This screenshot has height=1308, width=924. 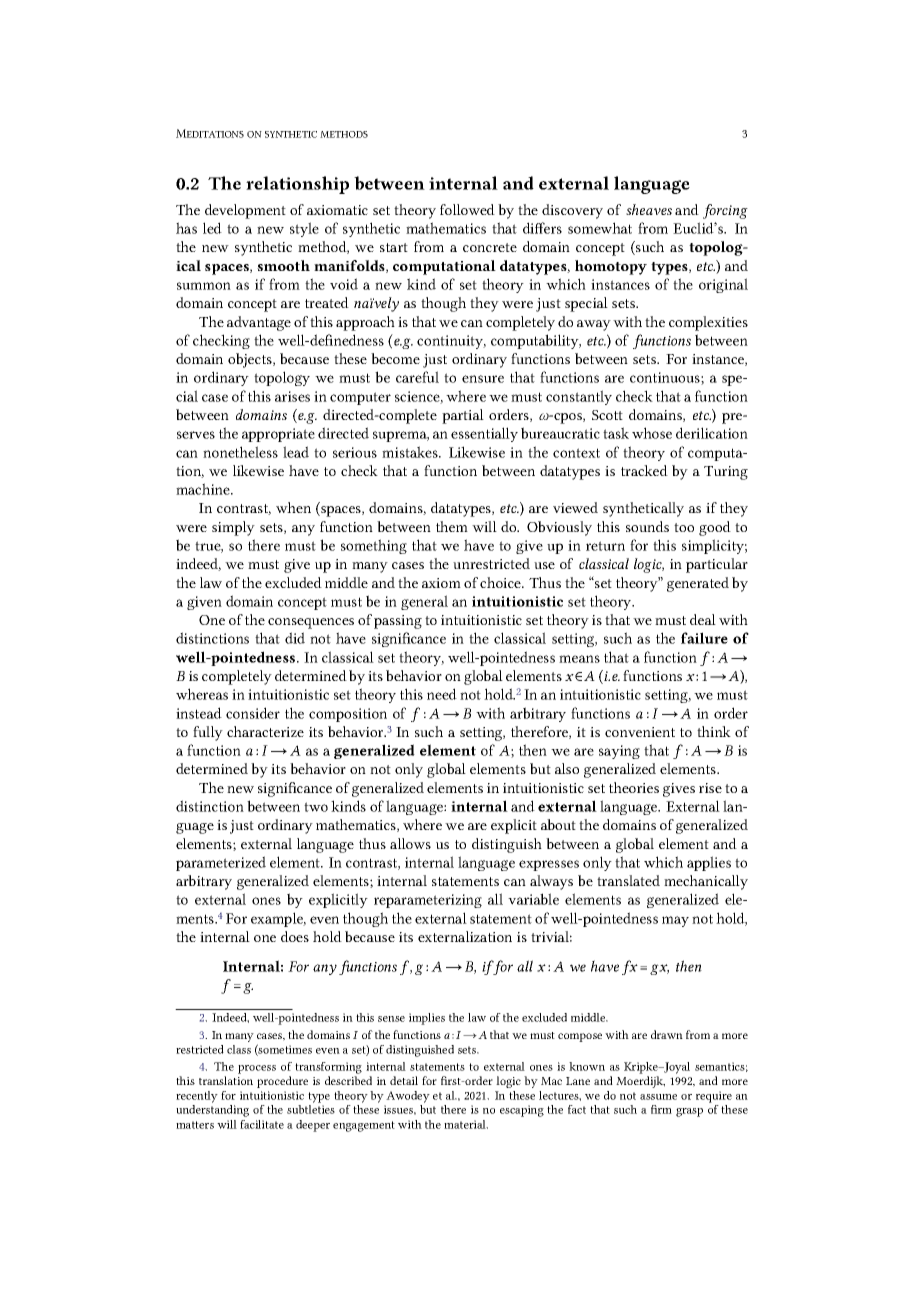 I want to click on essentially, so click(x=484, y=434).
